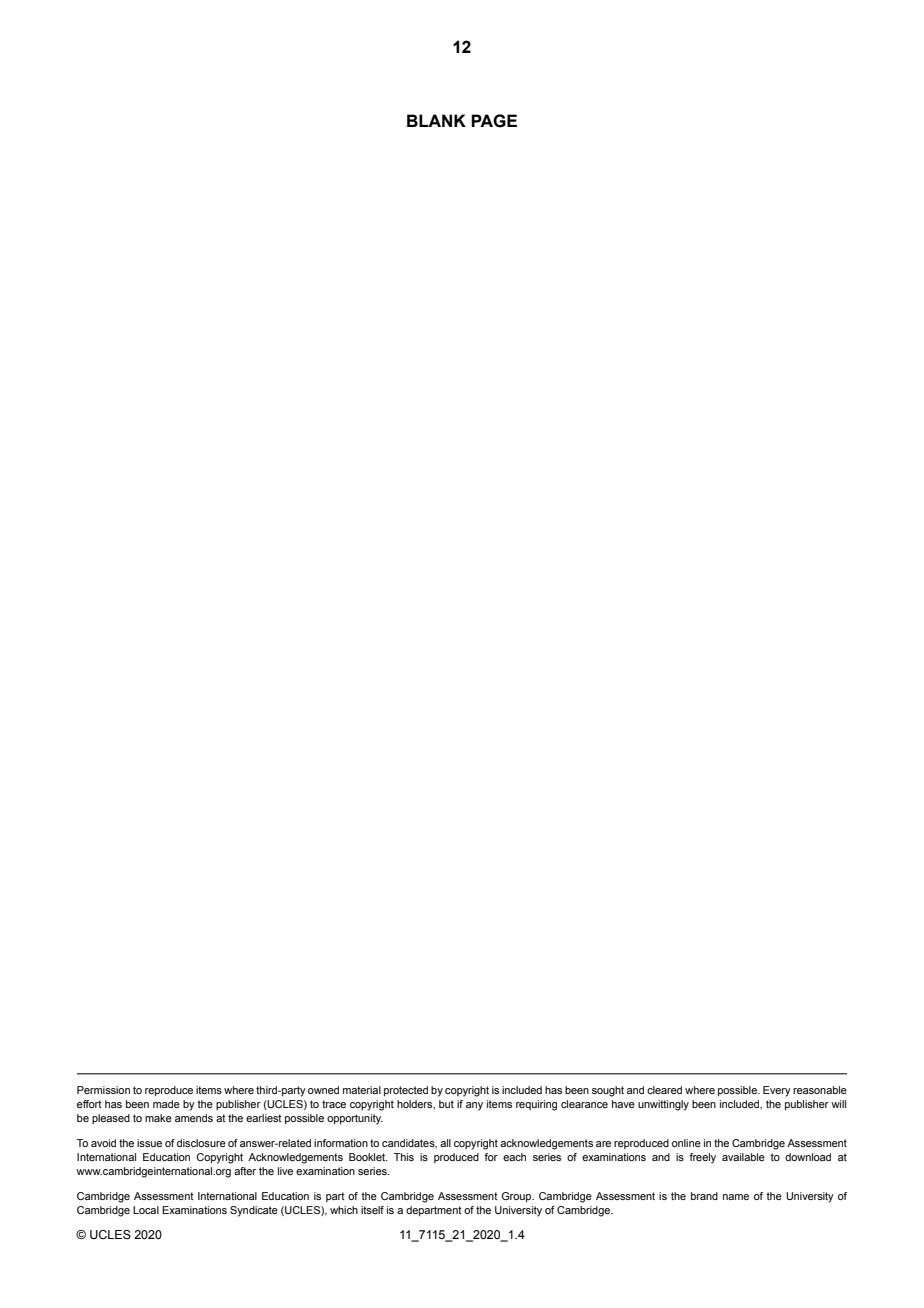  What do you see at coordinates (436, 120) in the screenshot?
I see `BLANK` at bounding box center [436, 120].
